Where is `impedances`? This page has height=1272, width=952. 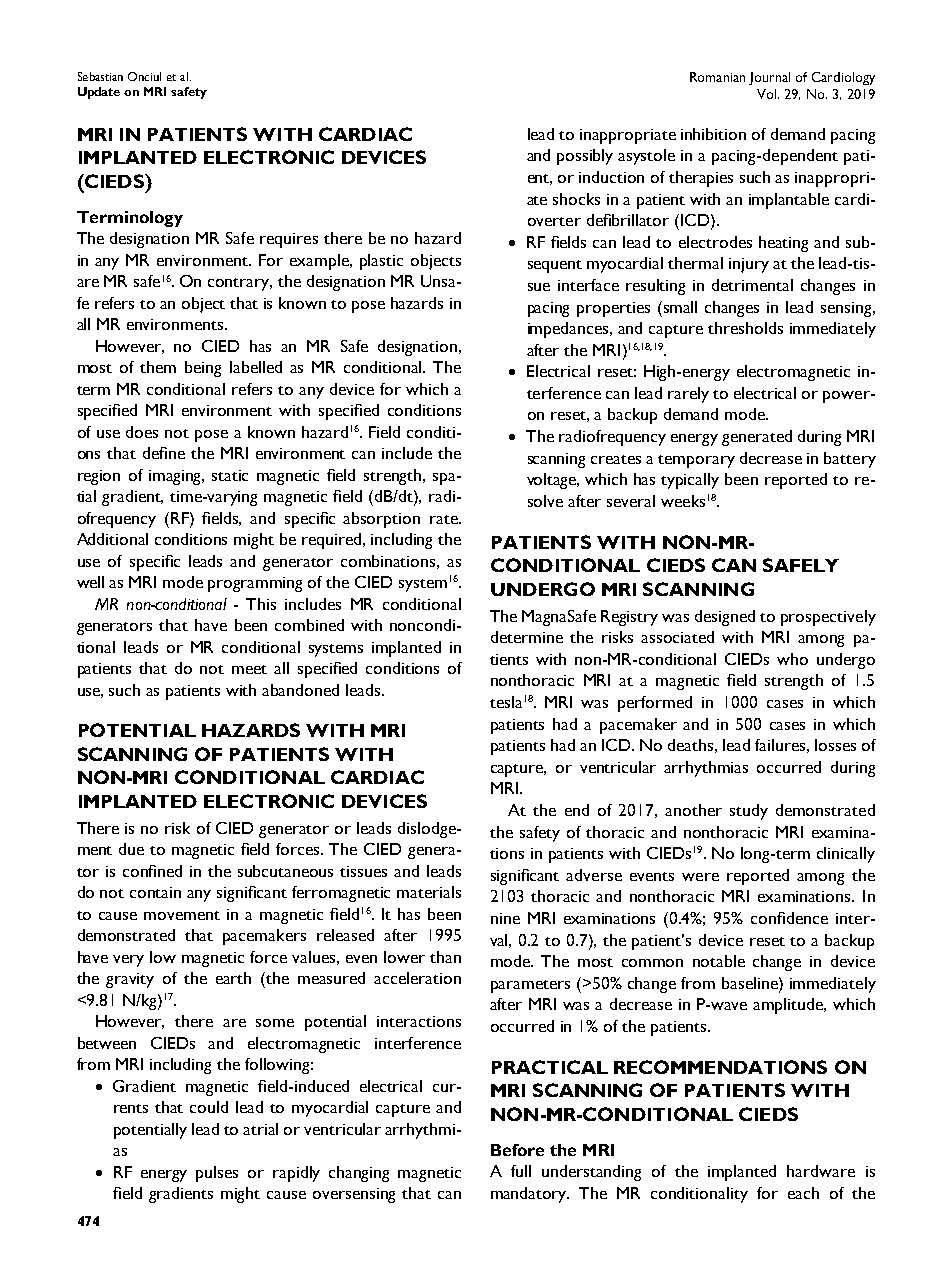 impedances is located at coordinates (570, 330).
